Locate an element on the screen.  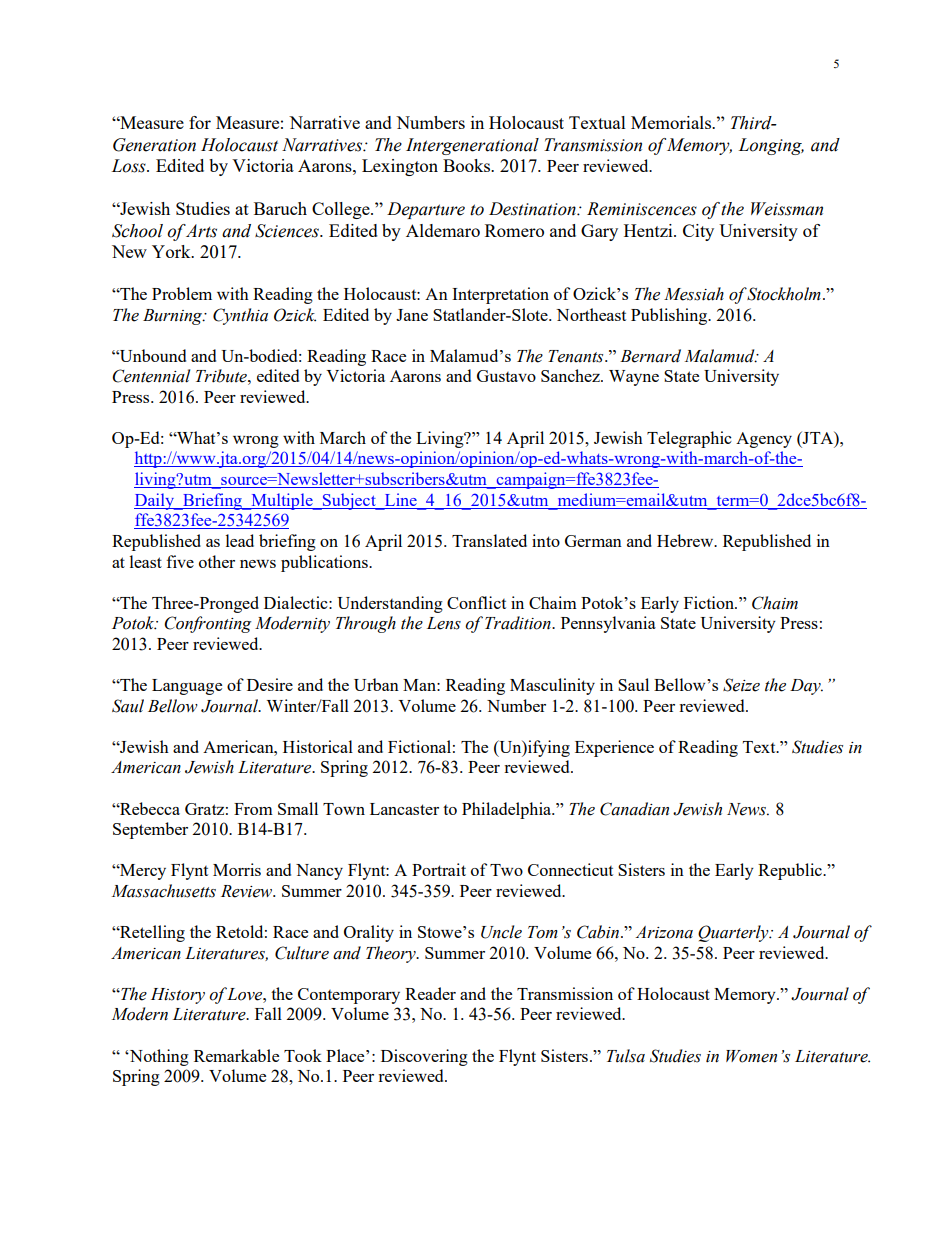
for is located at coordinates (200, 122).
